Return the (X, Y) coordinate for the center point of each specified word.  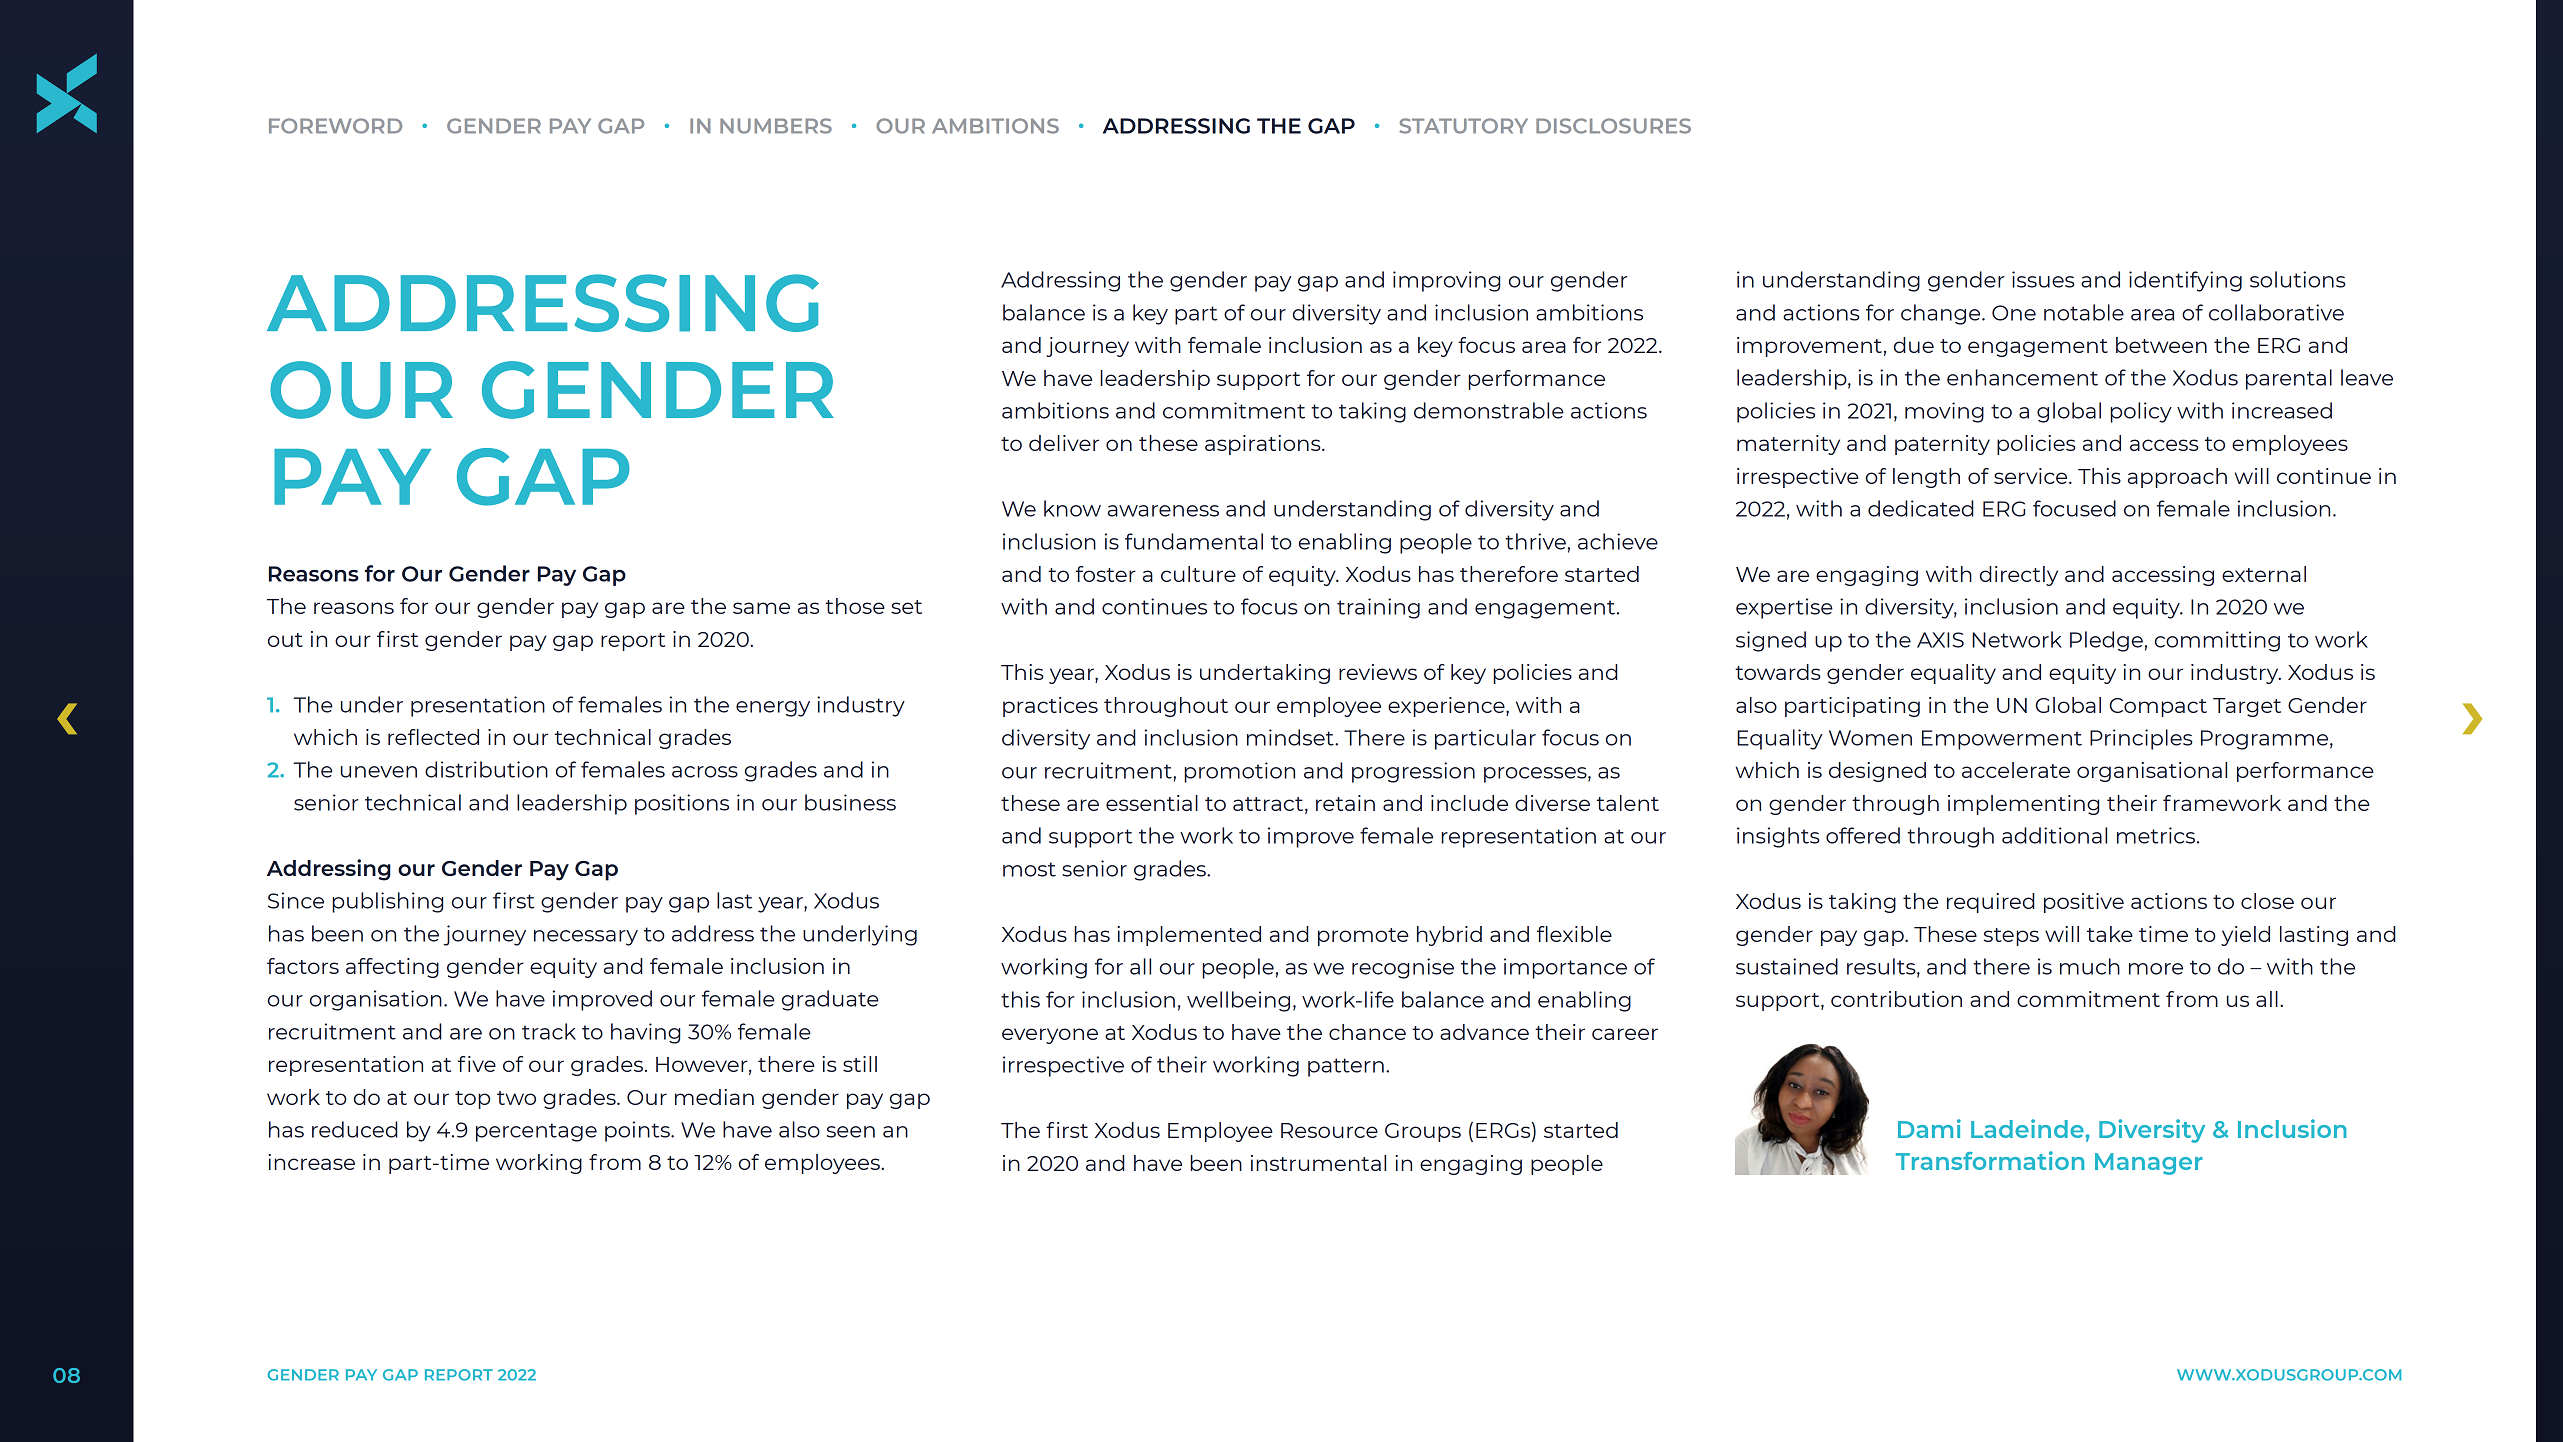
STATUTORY (1463, 126)
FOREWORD (335, 126)
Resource (1329, 1130)
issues (2043, 279)
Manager (2149, 1164)
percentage (536, 1132)
